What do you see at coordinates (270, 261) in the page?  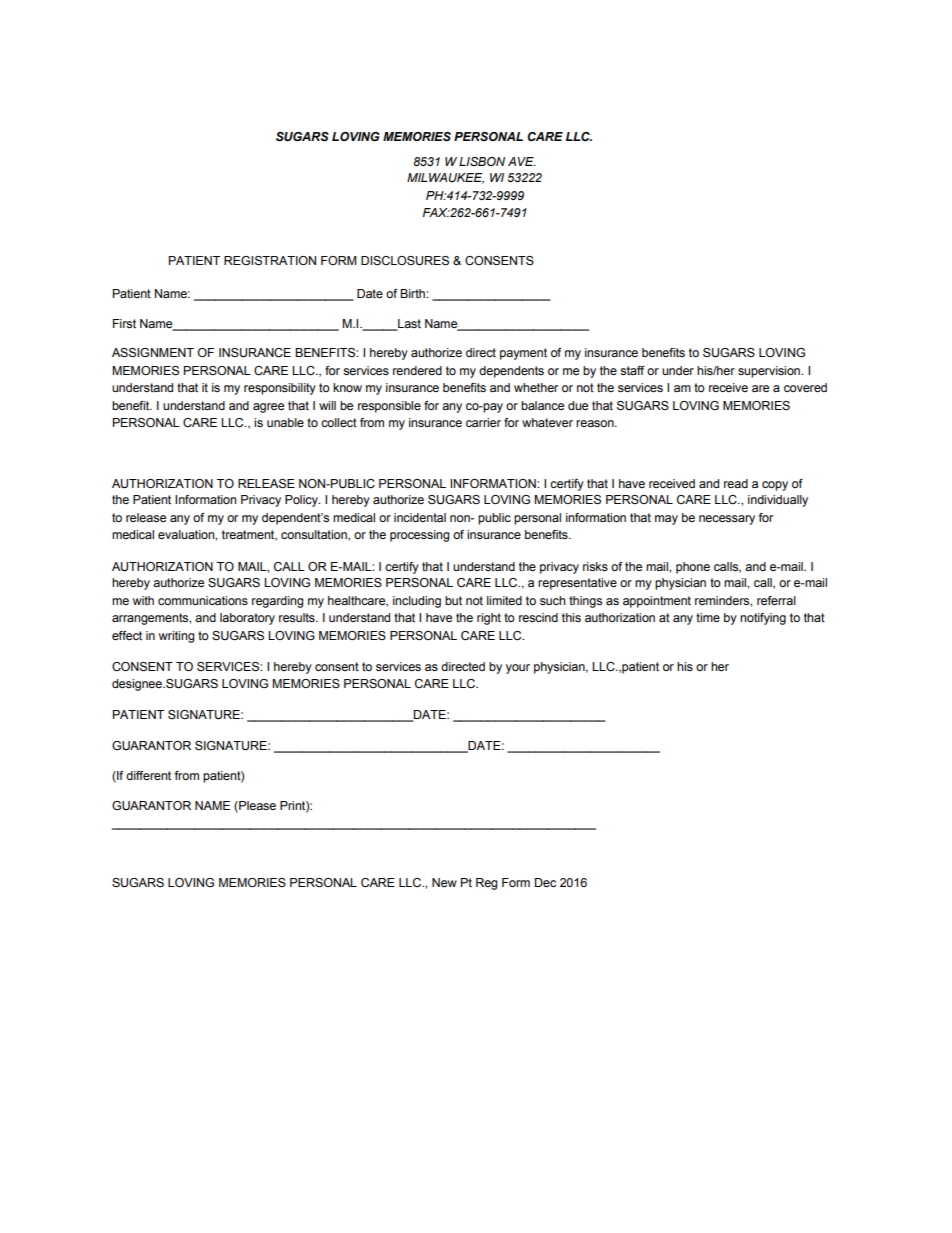 I see `REGISTRATION` at bounding box center [270, 261].
